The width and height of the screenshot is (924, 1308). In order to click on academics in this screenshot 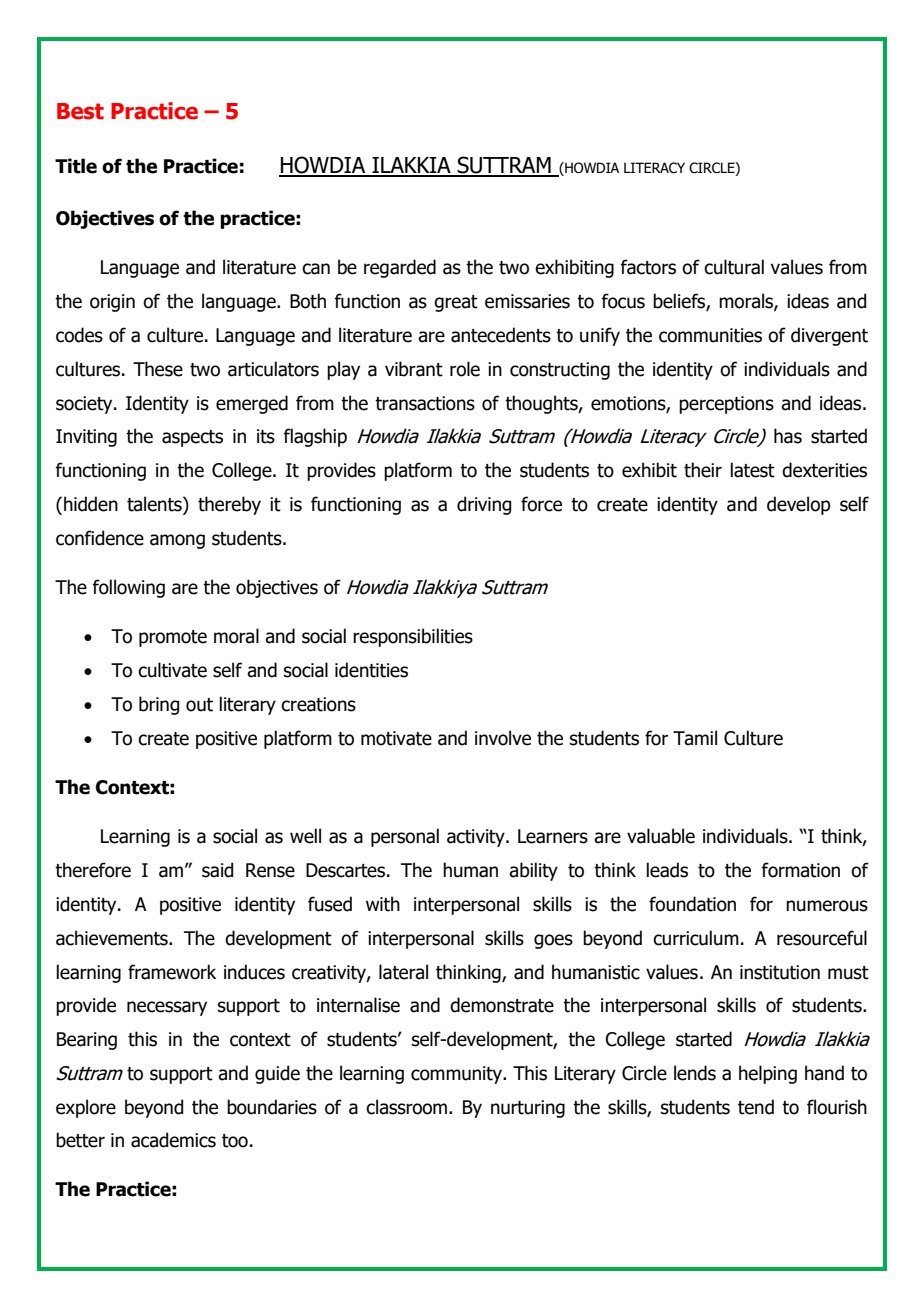, I will do `click(173, 1140)`.
